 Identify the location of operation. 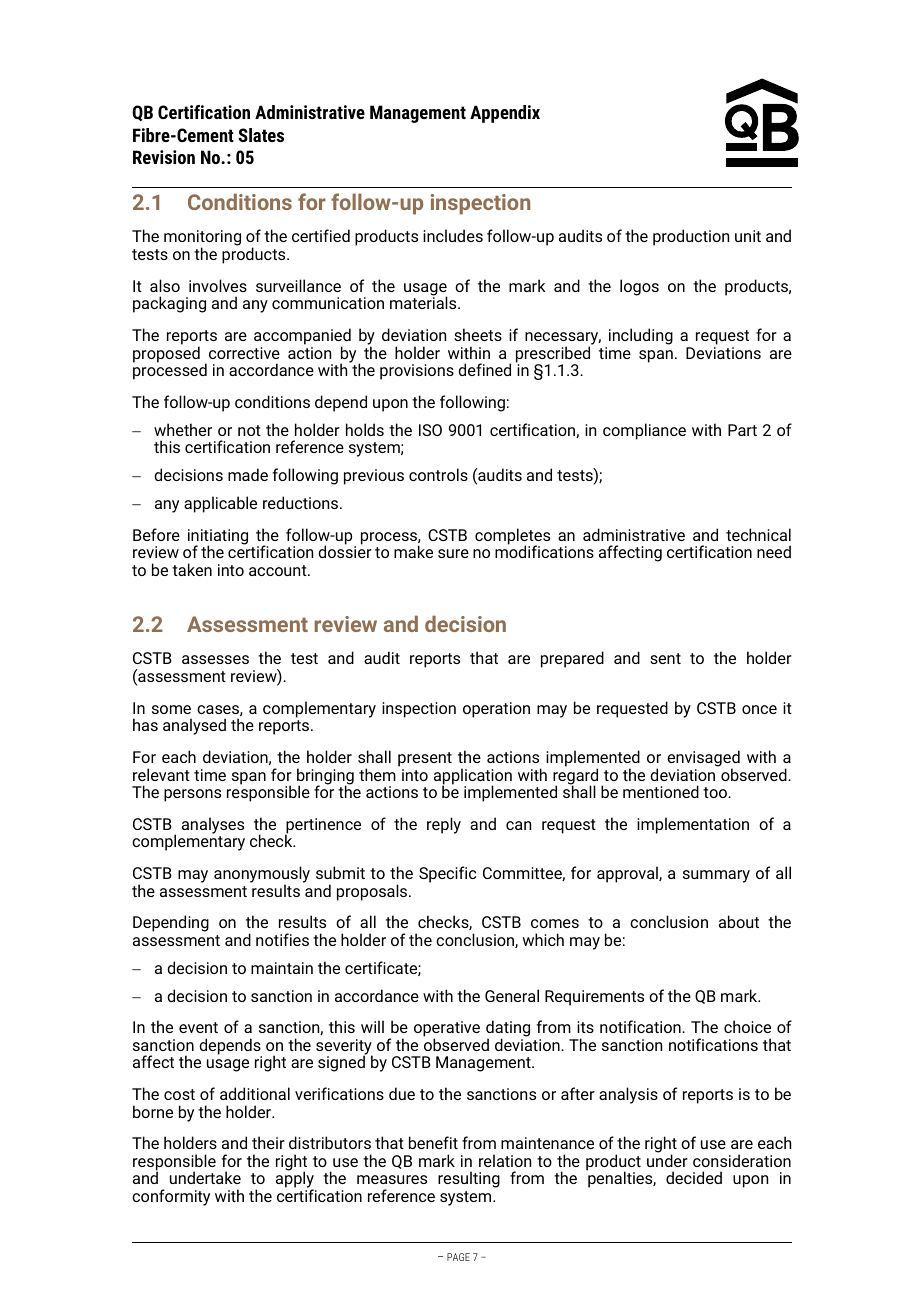
(496, 710).
